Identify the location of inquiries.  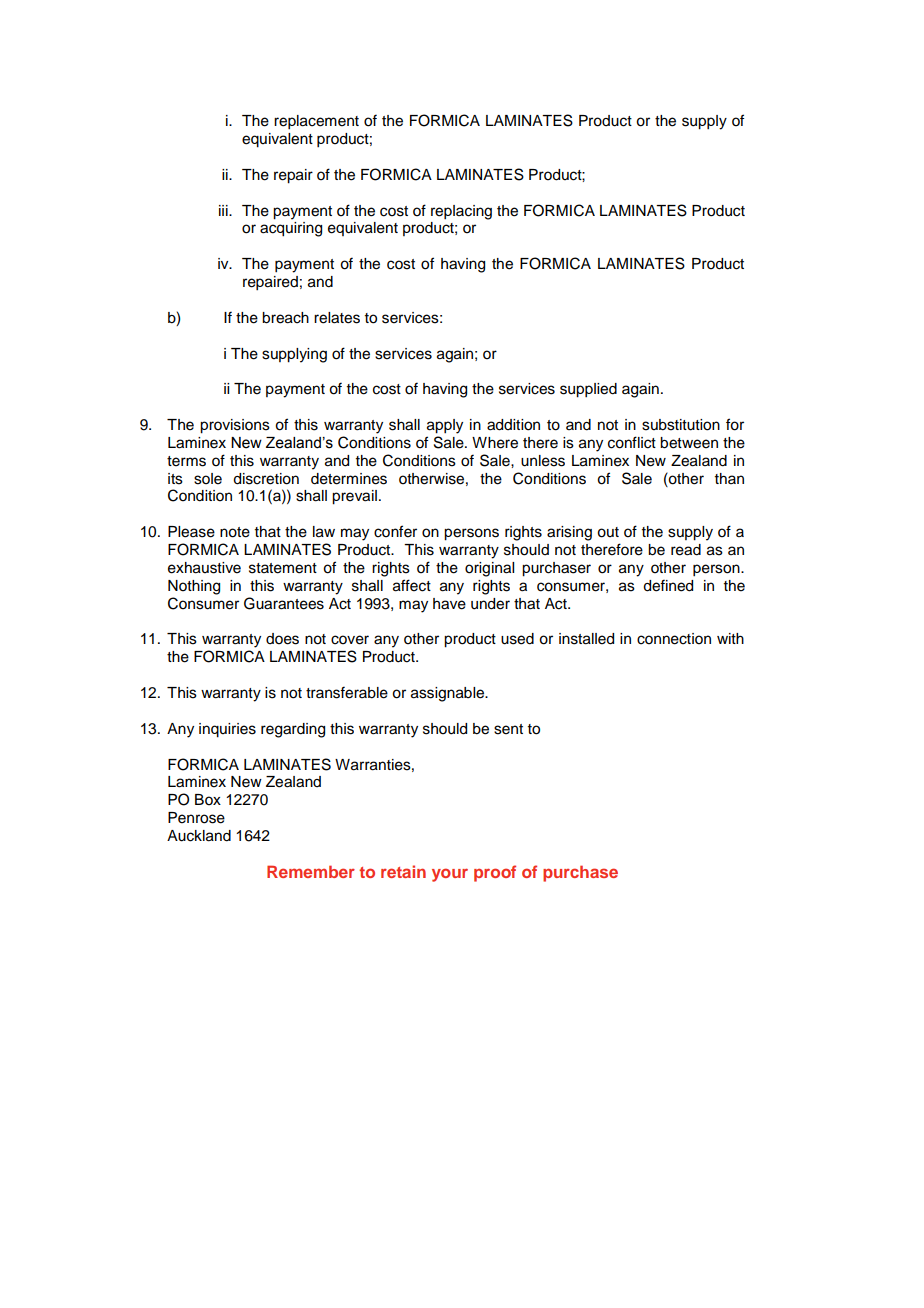
(227, 730).
